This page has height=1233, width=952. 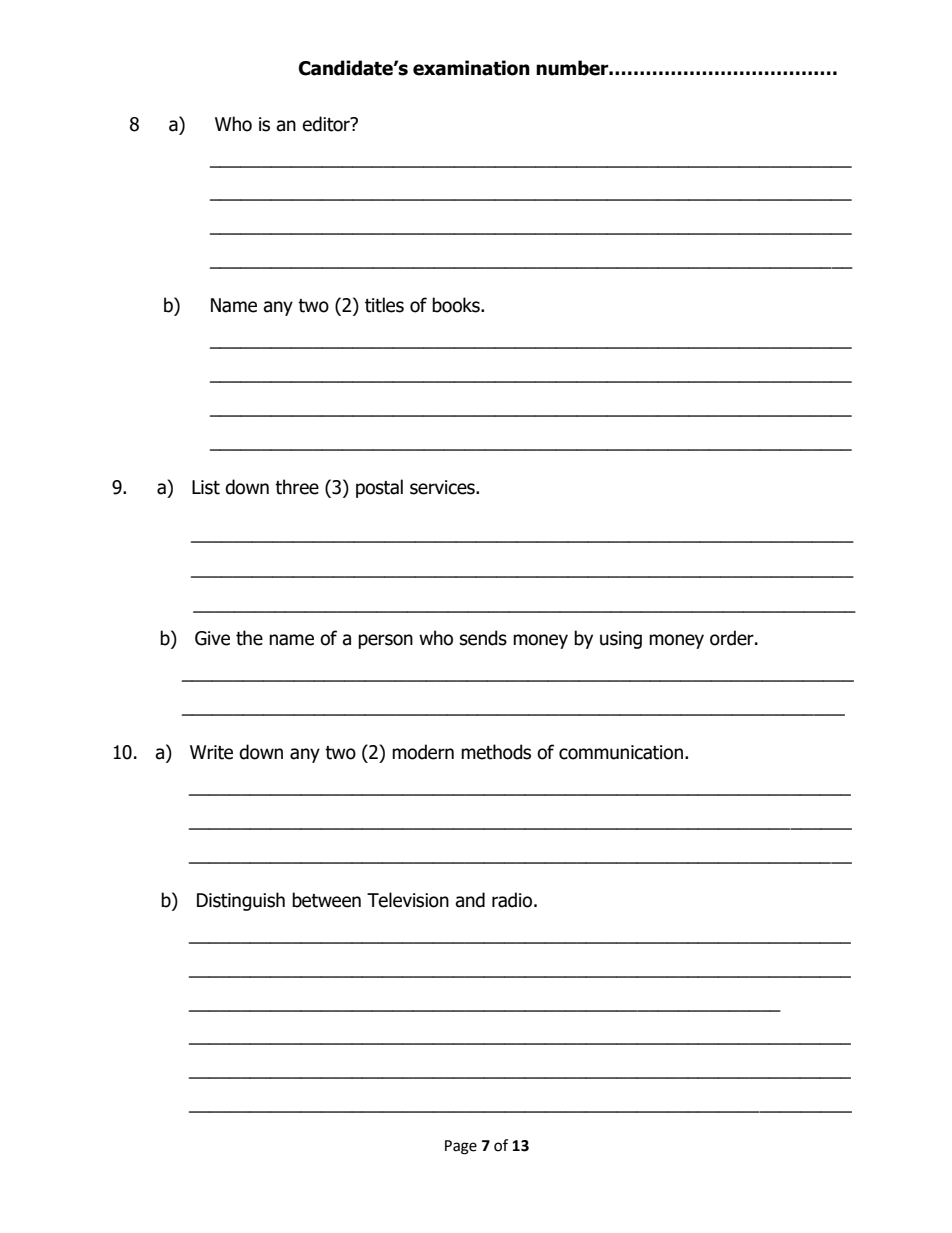 What do you see at coordinates (384, 305) in the page?
I see `titles` at bounding box center [384, 305].
